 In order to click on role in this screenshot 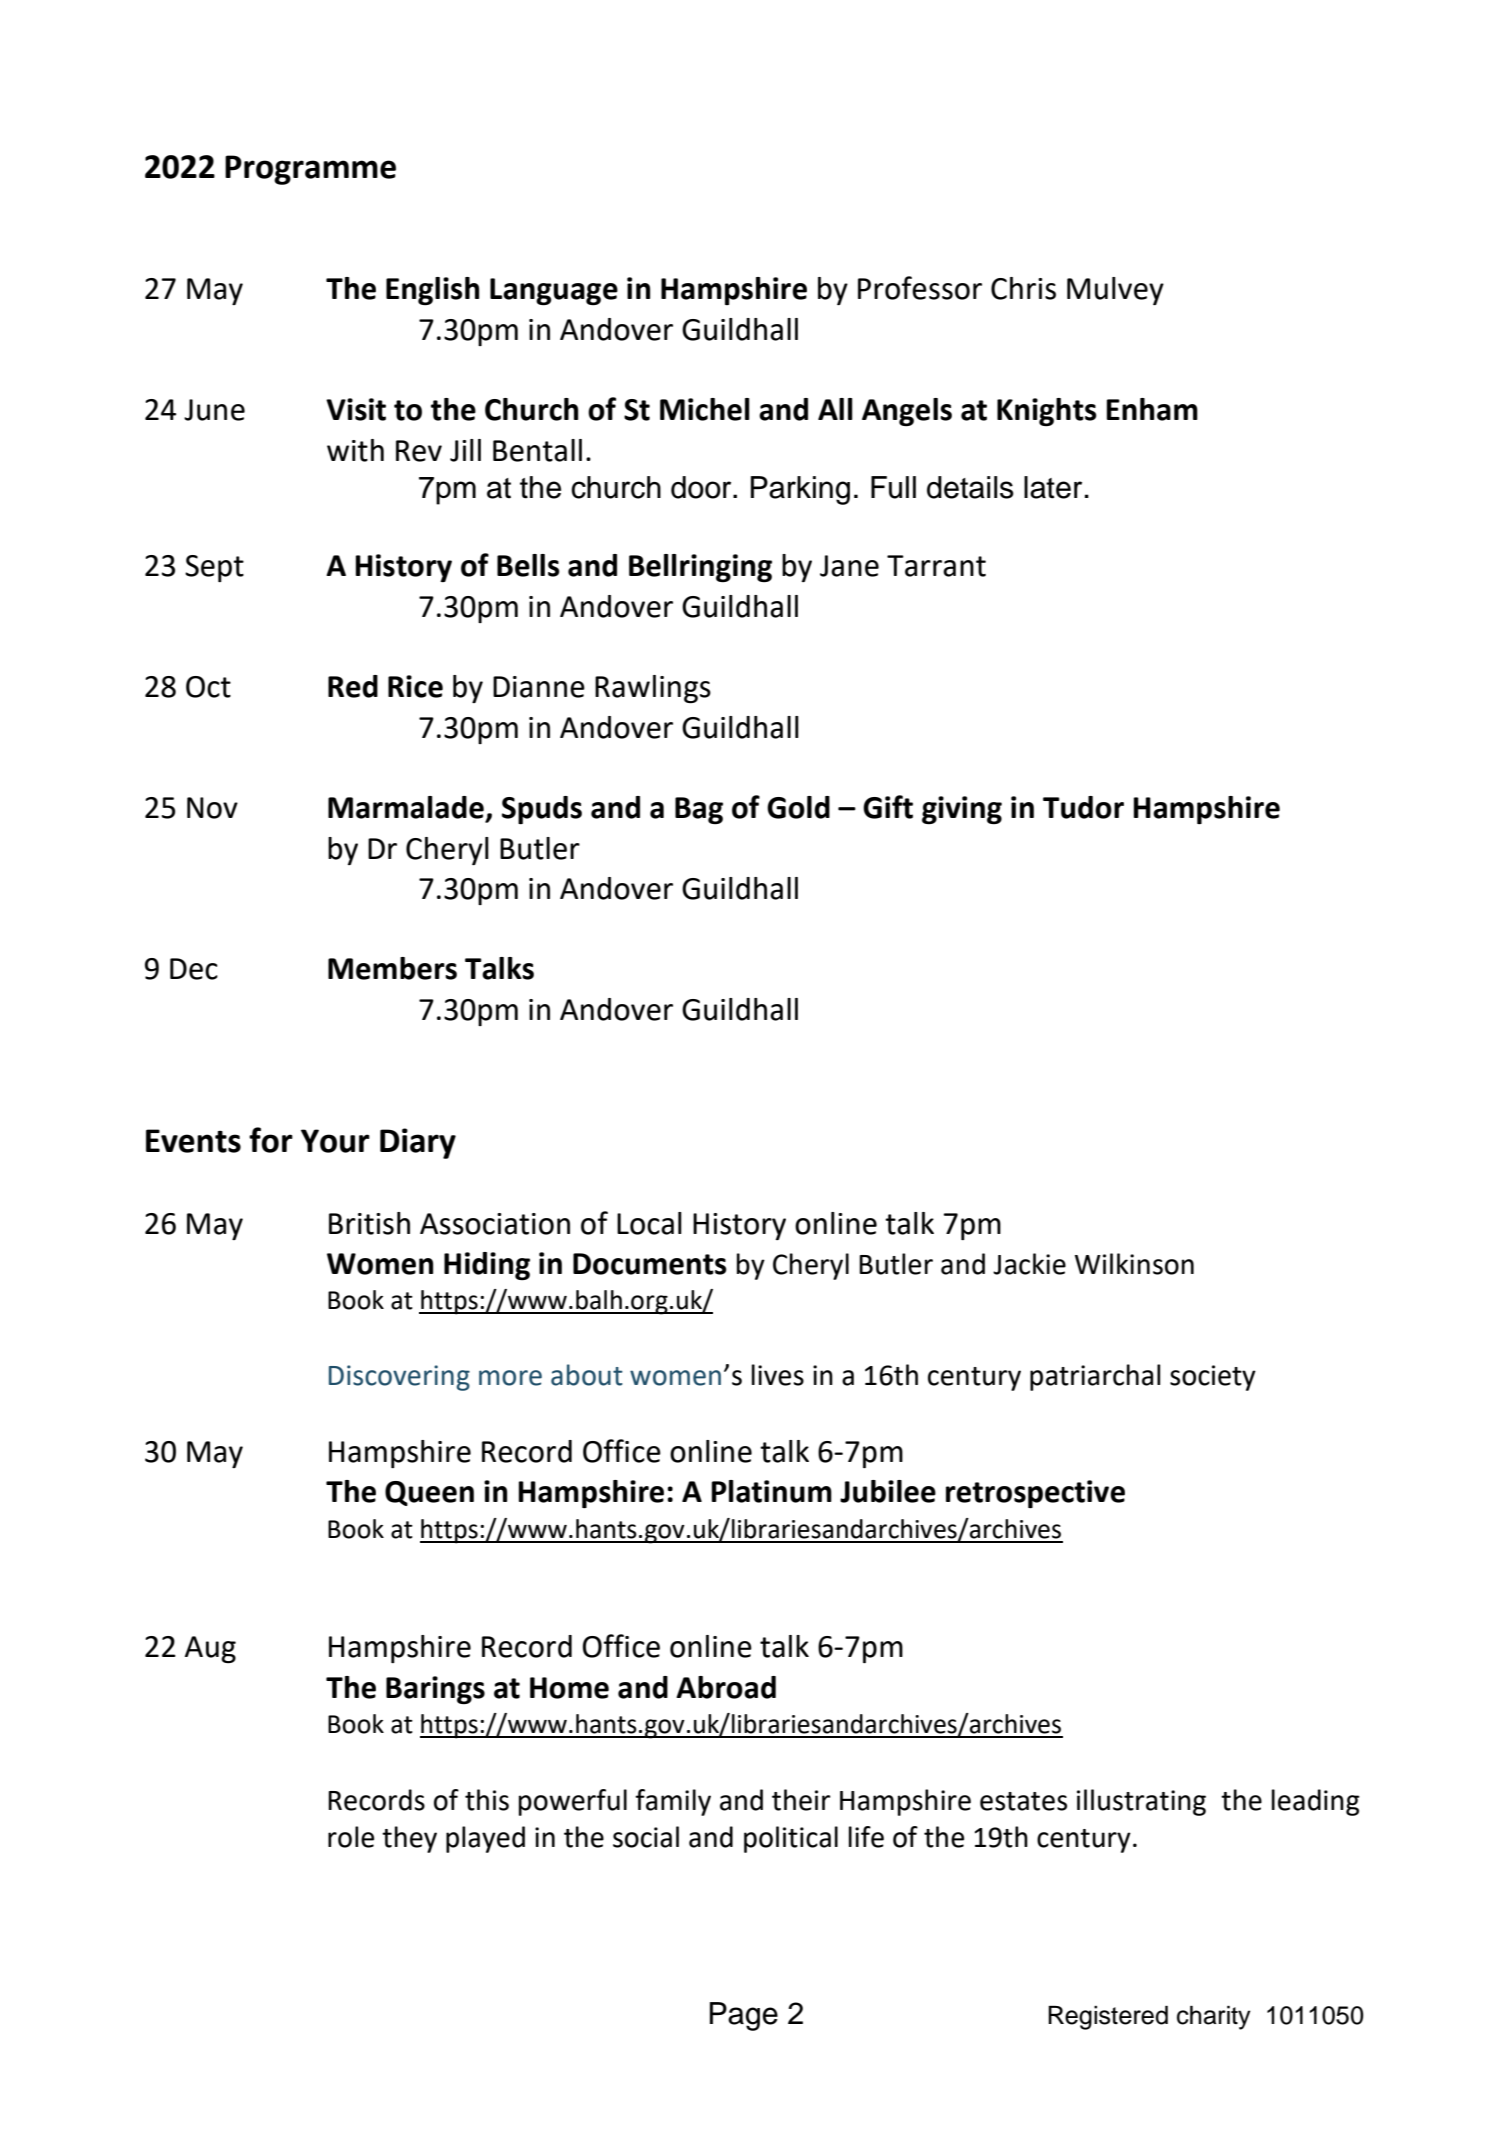, I will do `click(351, 1837)`.
